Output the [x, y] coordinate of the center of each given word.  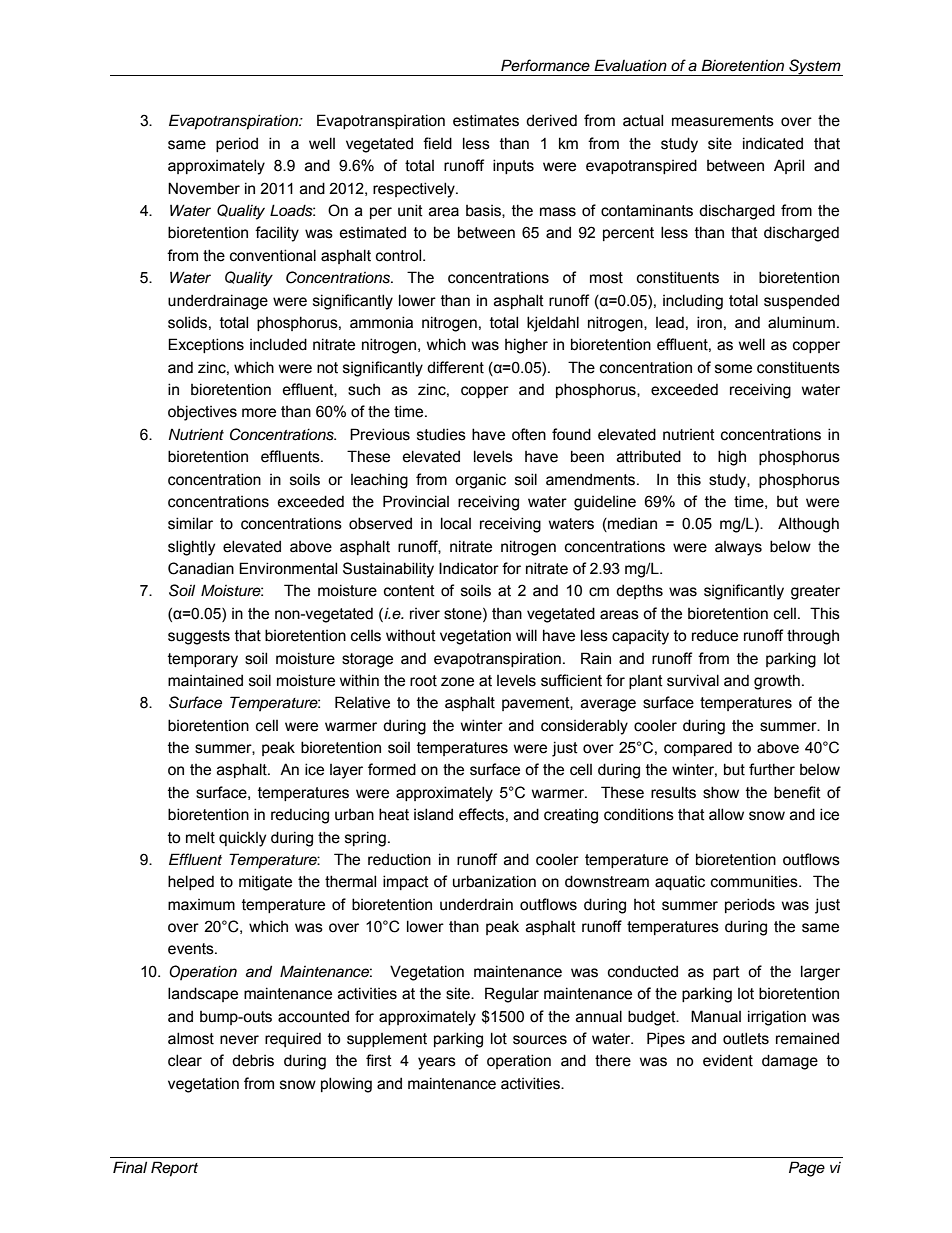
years [437, 1063]
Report [174, 1169]
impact [406, 882]
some [733, 369]
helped [191, 882]
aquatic [680, 882]
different [455, 367]
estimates [486, 120]
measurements [723, 121]
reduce [715, 635]
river [425, 614]
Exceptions [206, 345]
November [204, 188]
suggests [199, 637]
